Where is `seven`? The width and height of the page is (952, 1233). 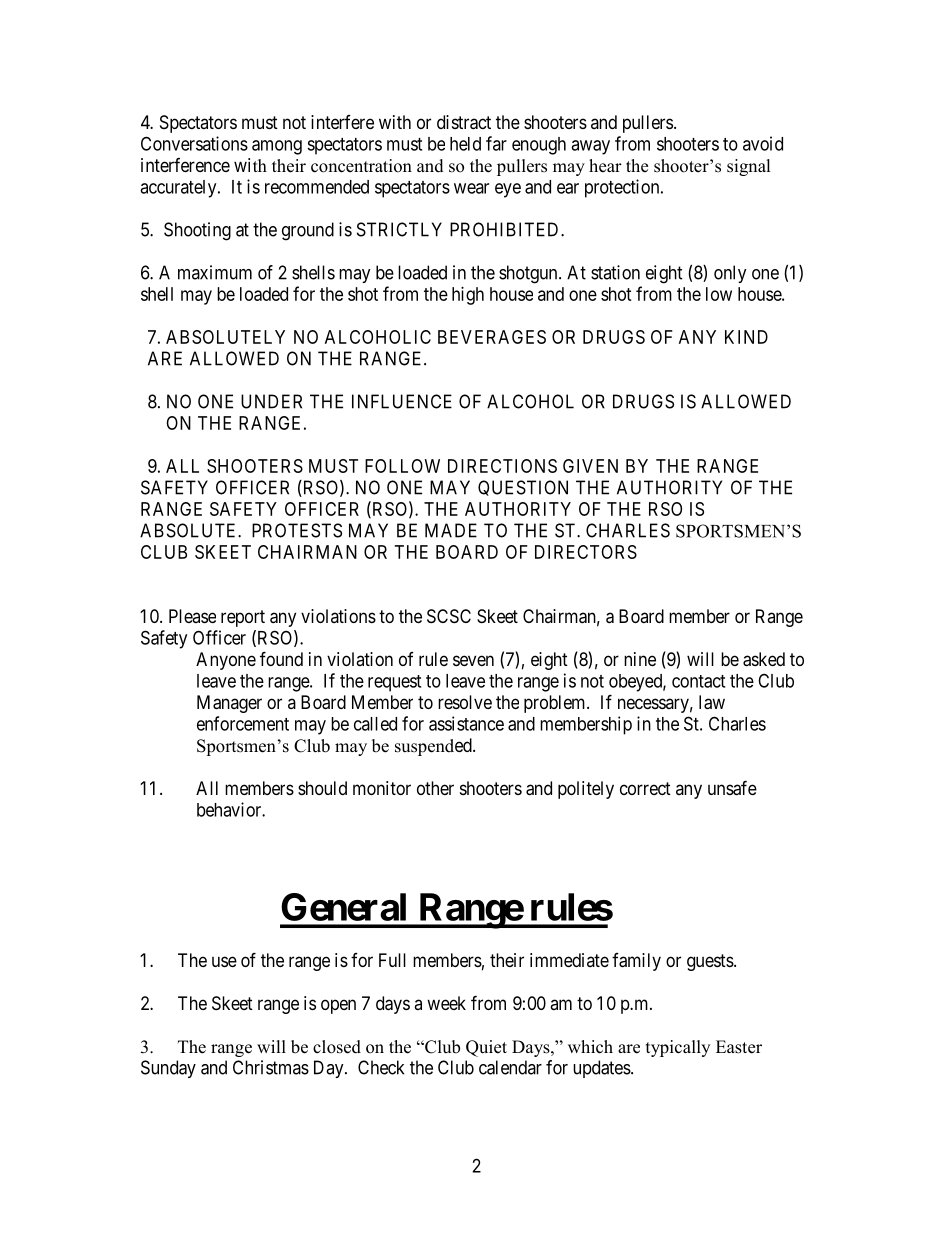 seven is located at coordinates (473, 660).
